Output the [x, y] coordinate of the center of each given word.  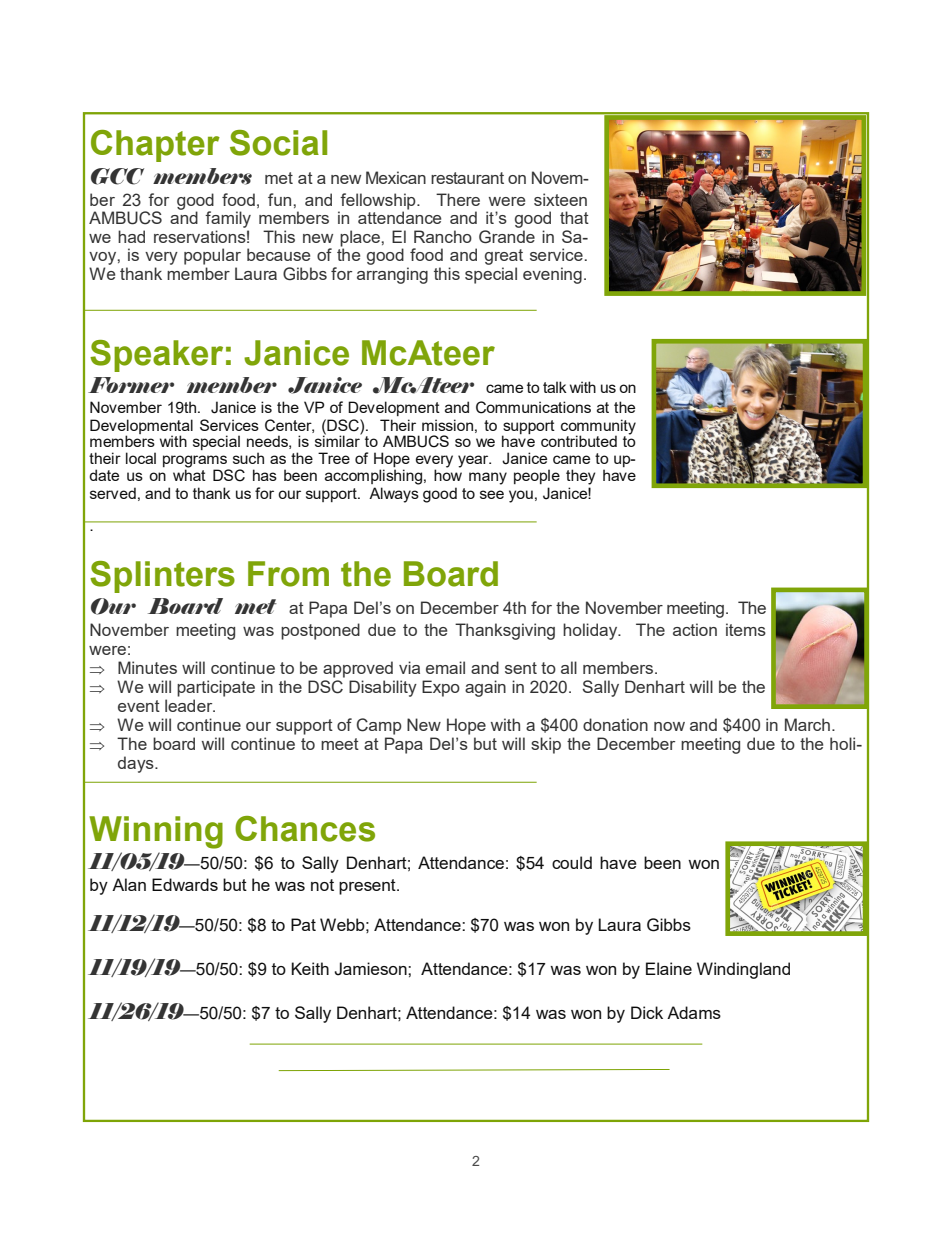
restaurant [467, 178]
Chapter [155, 146]
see [492, 494]
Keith [310, 968]
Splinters [162, 577]
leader [190, 705]
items [746, 629]
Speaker [156, 356]
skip [546, 745]
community [598, 427]
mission [447, 425]
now [669, 726]
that [574, 217]
